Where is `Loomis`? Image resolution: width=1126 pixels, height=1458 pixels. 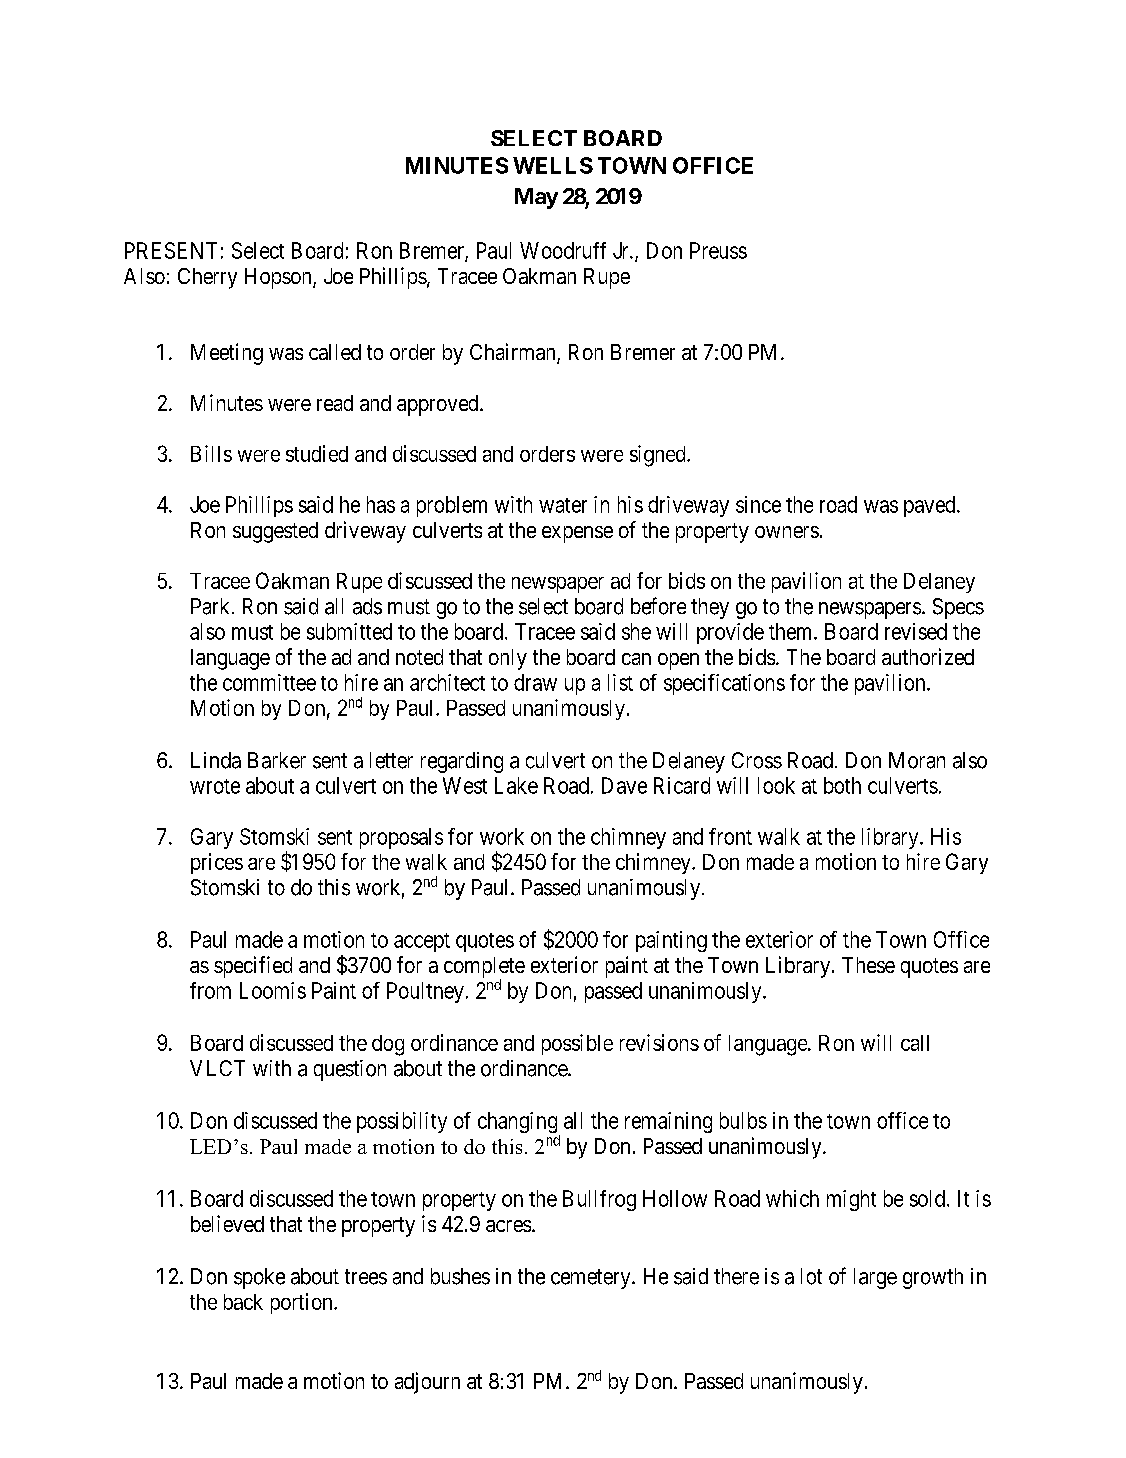 Loomis is located at coordinates (273, 990).
